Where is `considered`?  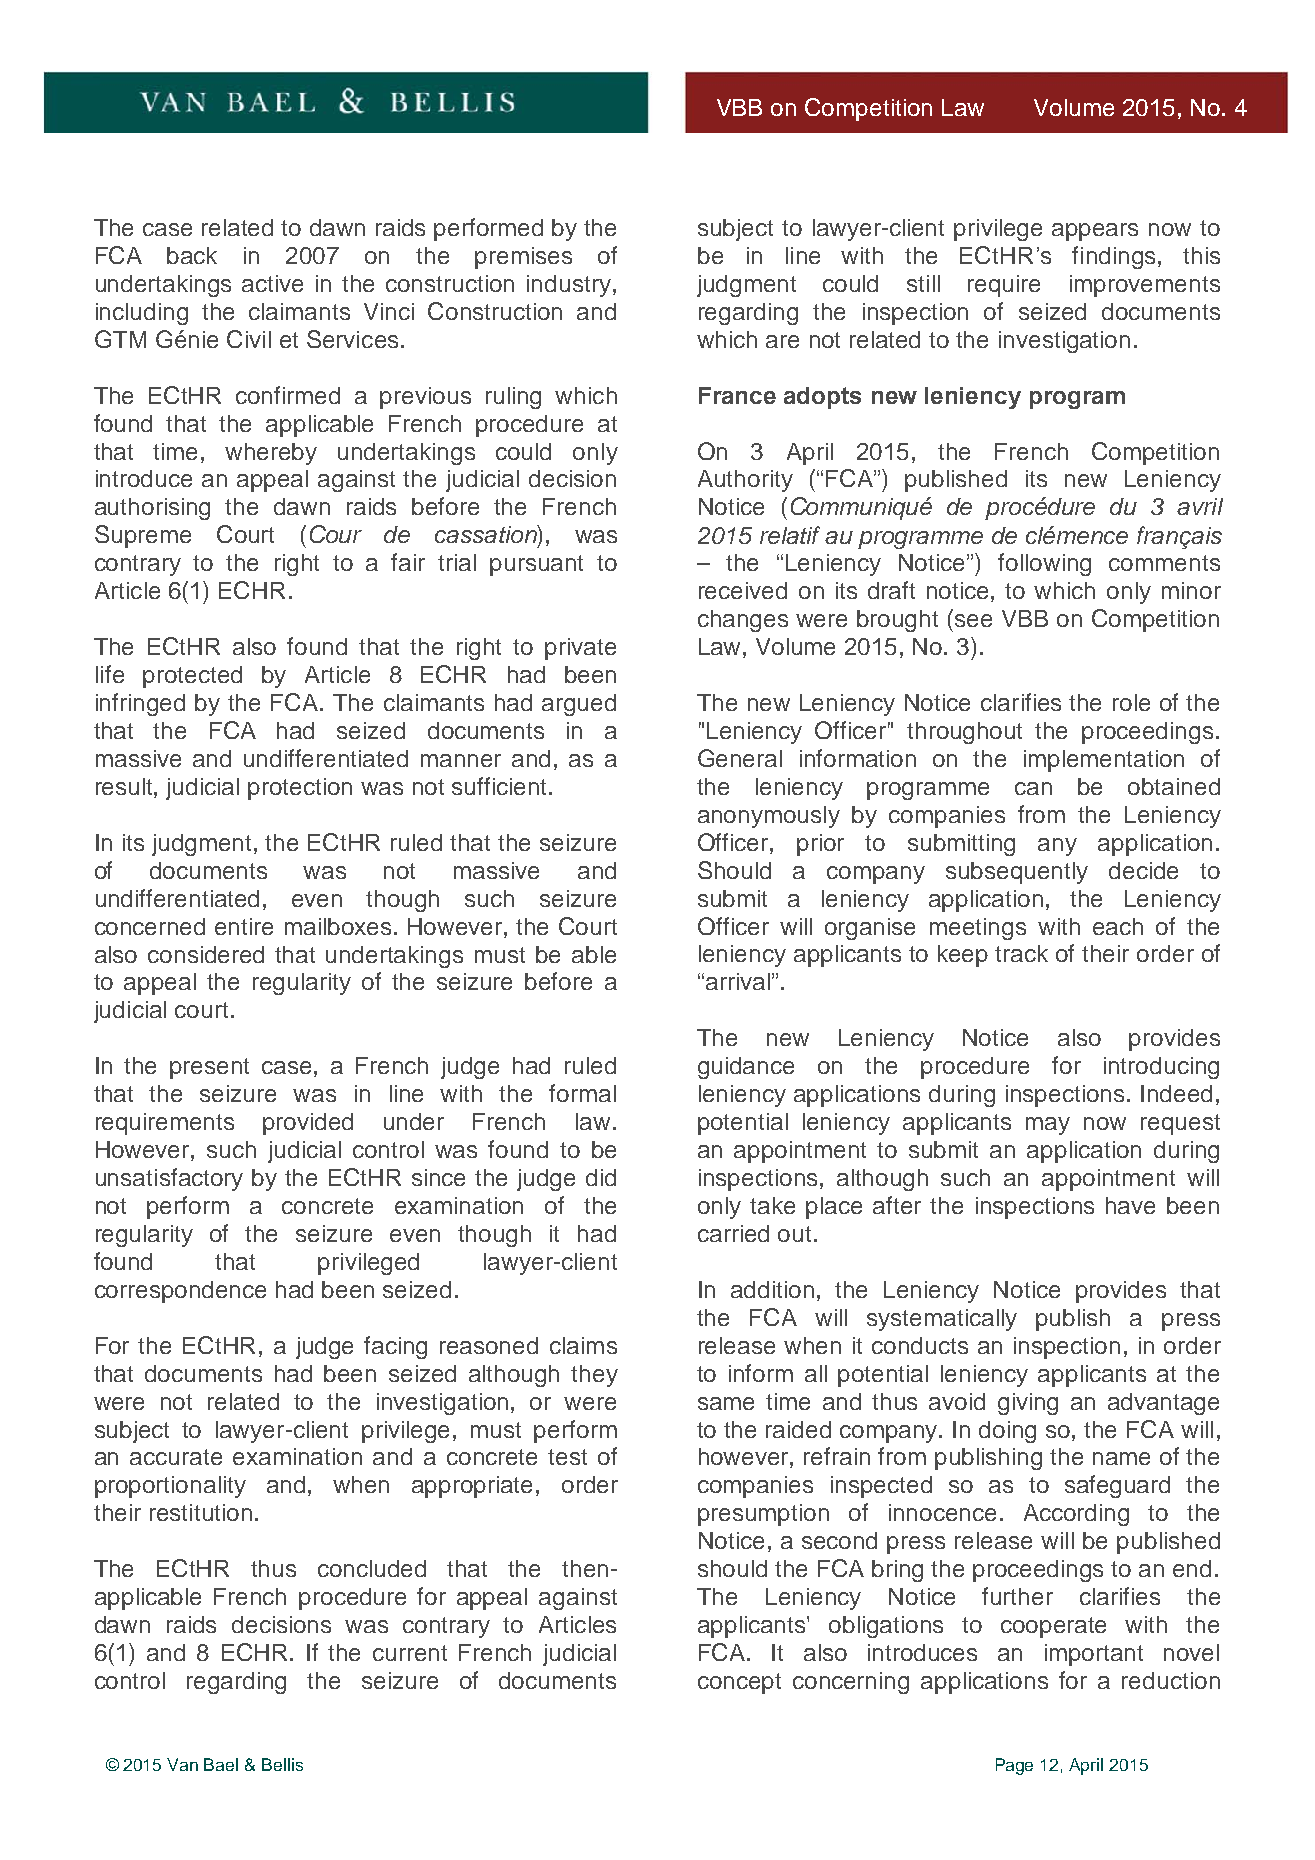 considered is located at coordinates (206, 954).
